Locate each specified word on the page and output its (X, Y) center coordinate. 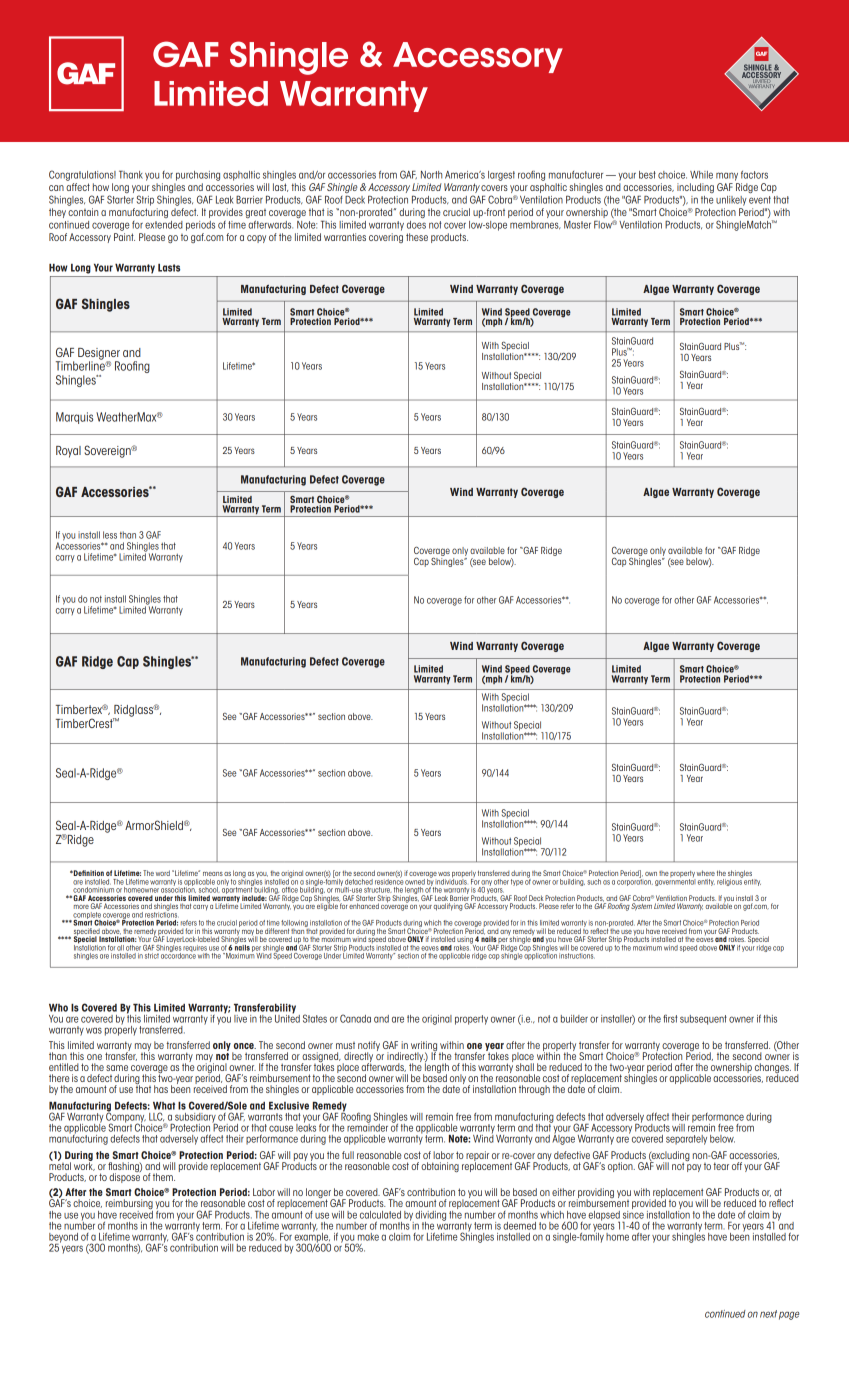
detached (358, 882)
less (110, 535)
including (695, 188)
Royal (68, 452)
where (706, 873)
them (164, 1177)
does (416, 225)
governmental (675, 881)
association (178, 889)
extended (164, 225)
